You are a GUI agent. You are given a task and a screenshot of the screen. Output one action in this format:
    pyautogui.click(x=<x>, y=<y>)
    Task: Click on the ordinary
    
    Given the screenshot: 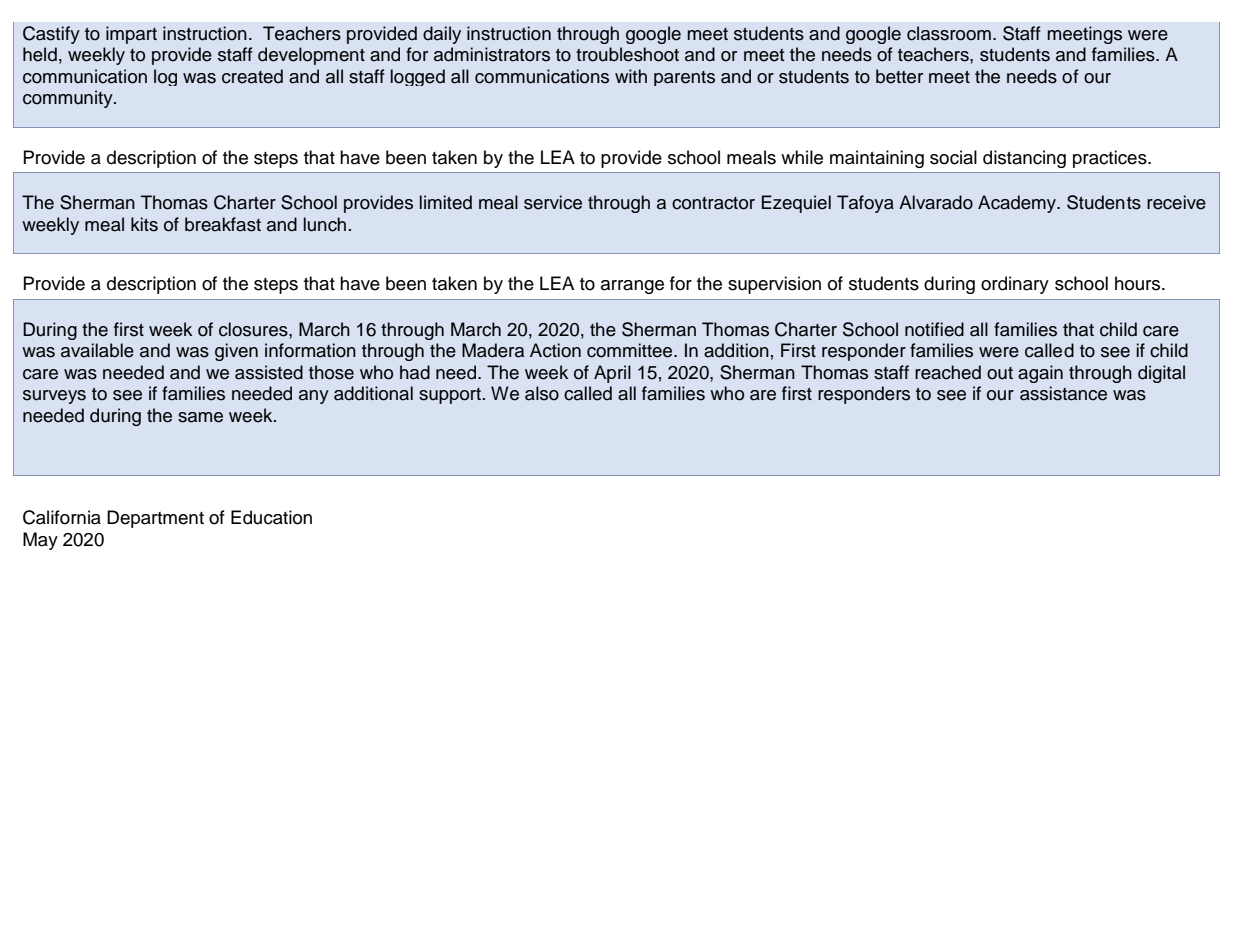 What is the action you would take?
    pyautogui.click(x=1015, y=285)
